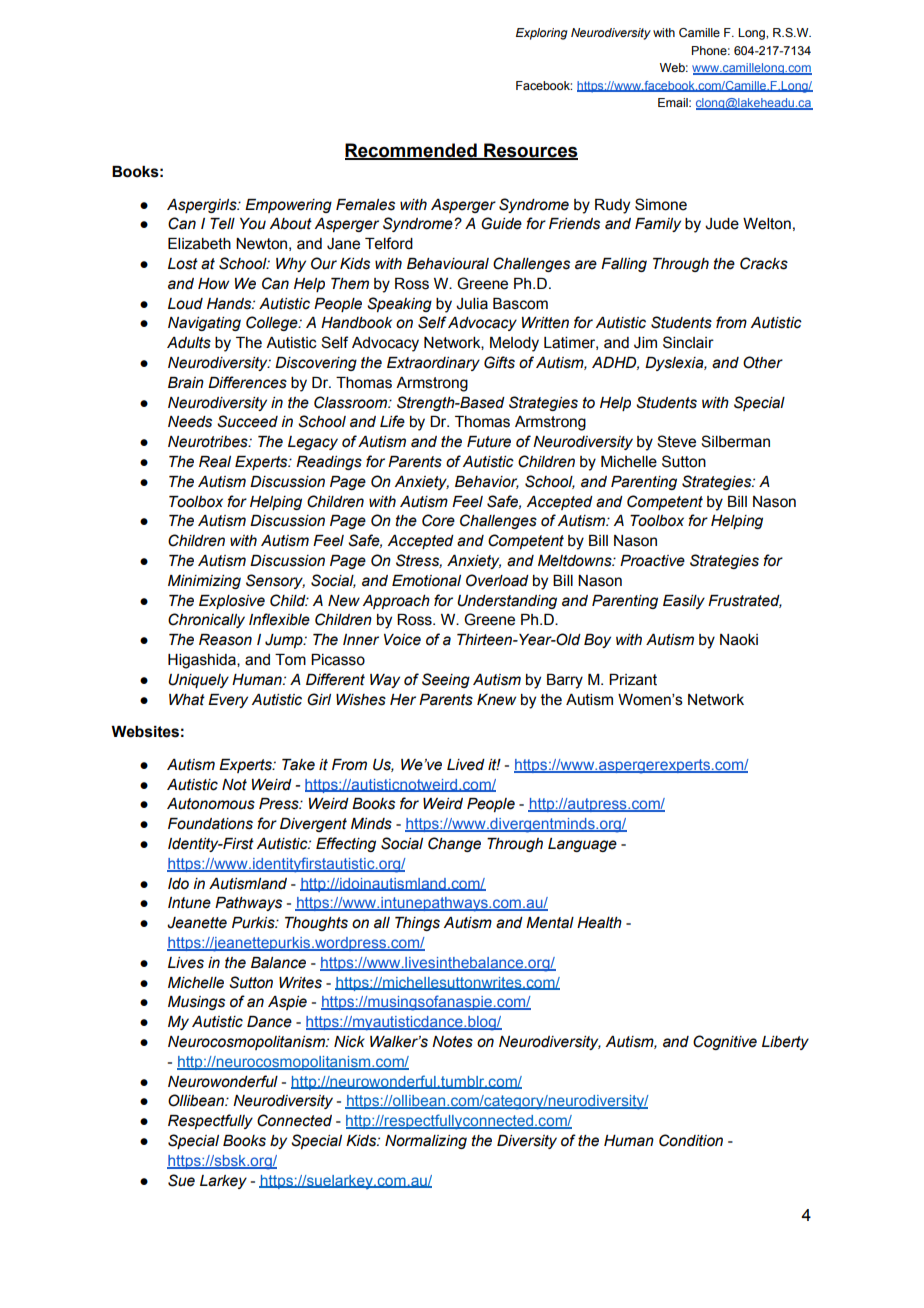 This screenshot has height=1308, width=924. What do you see at coordinates (466, 765) in the screenshot?
I see `Lived` at bounding box center [466, 765].
